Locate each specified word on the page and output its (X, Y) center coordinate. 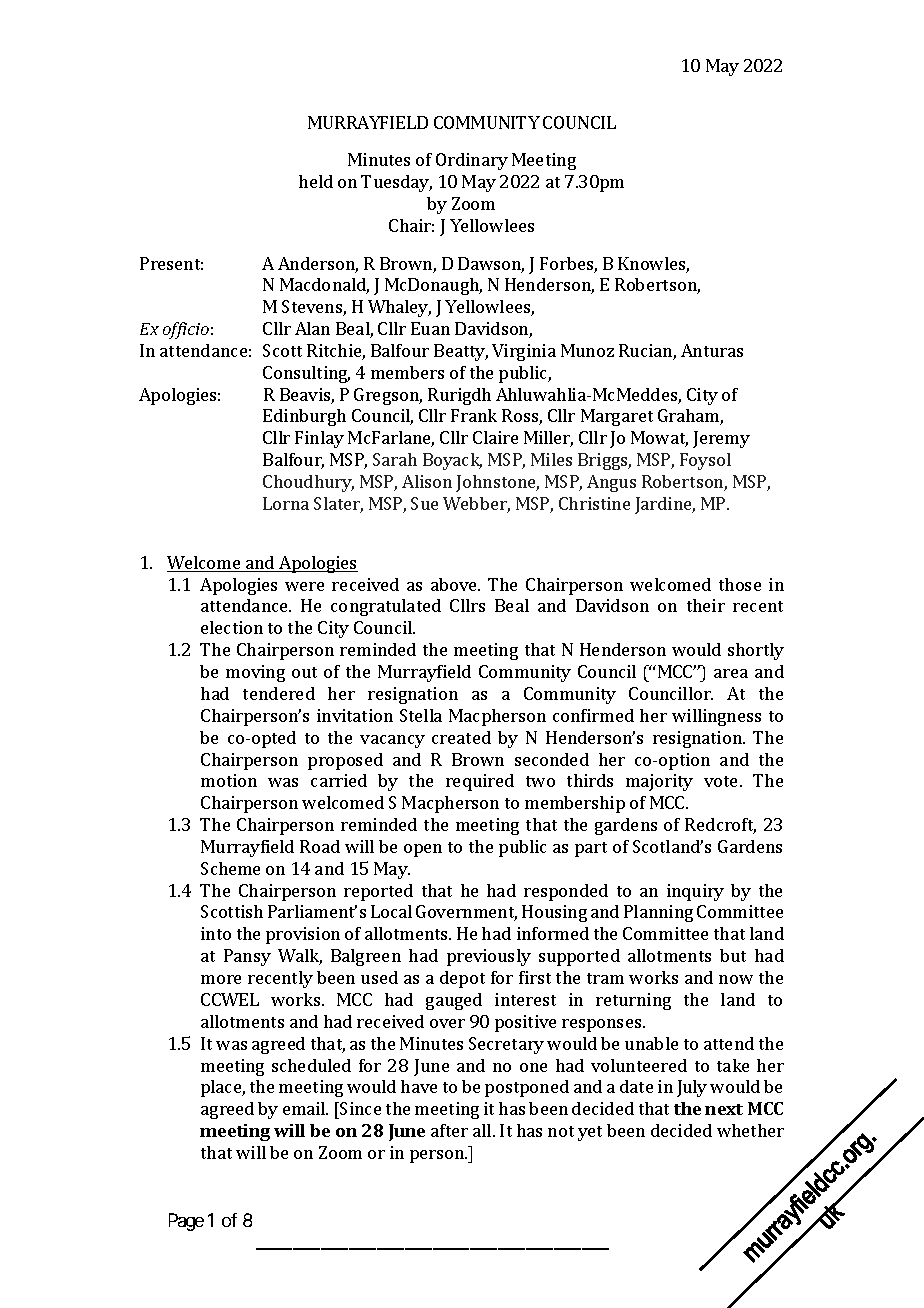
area (731, 673)
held (316, 181)
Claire (495, 437)
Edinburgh (304, 417)
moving (255, 673)
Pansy (247, 957)
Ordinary (472, 161)
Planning (658, 913)
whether (750, 1130)
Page (186, 1222)
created (461, 737)
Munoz (587, 350)
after (449, 1130)
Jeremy (721, 439)
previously (489, 957)
